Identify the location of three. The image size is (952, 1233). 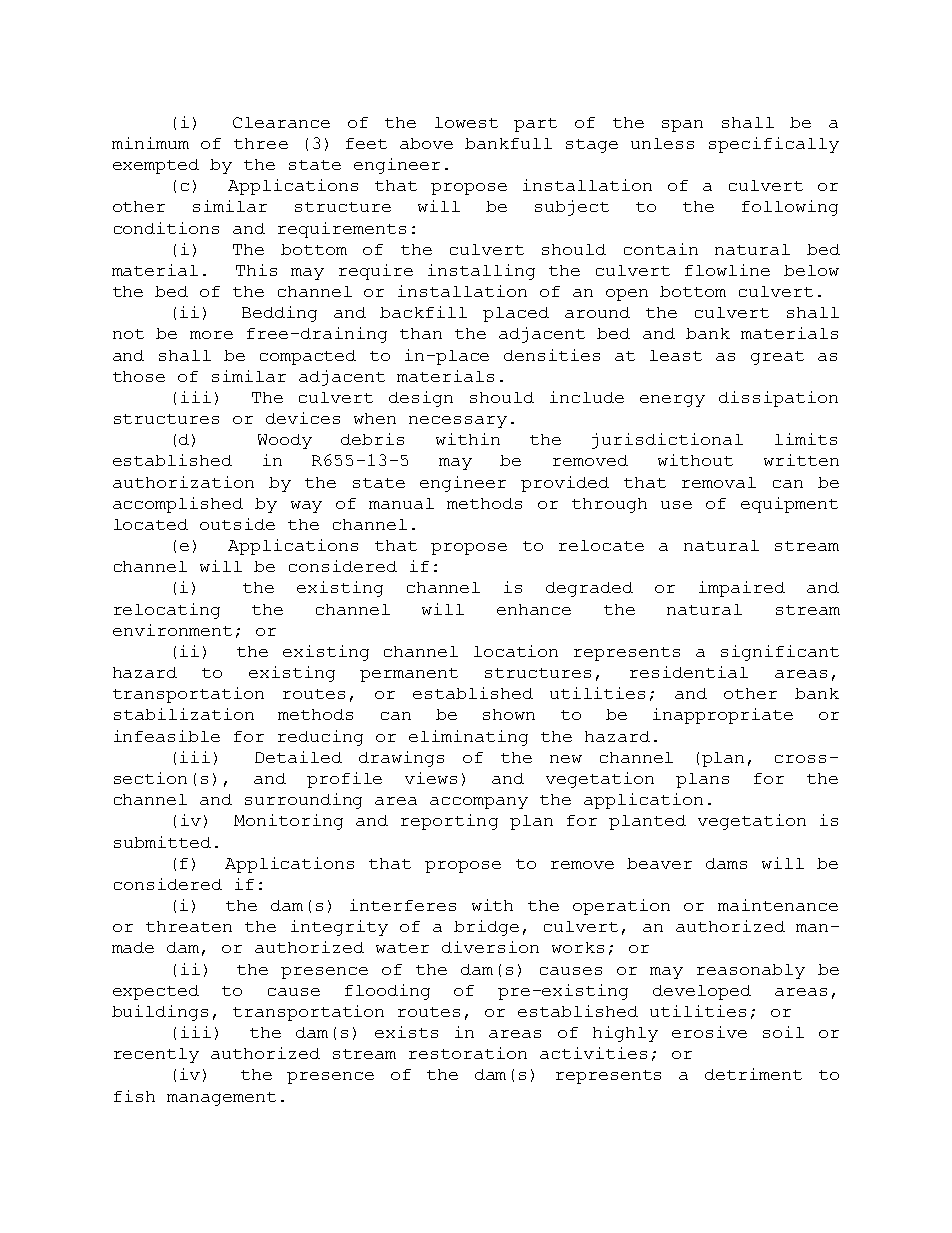
(261, 143).
